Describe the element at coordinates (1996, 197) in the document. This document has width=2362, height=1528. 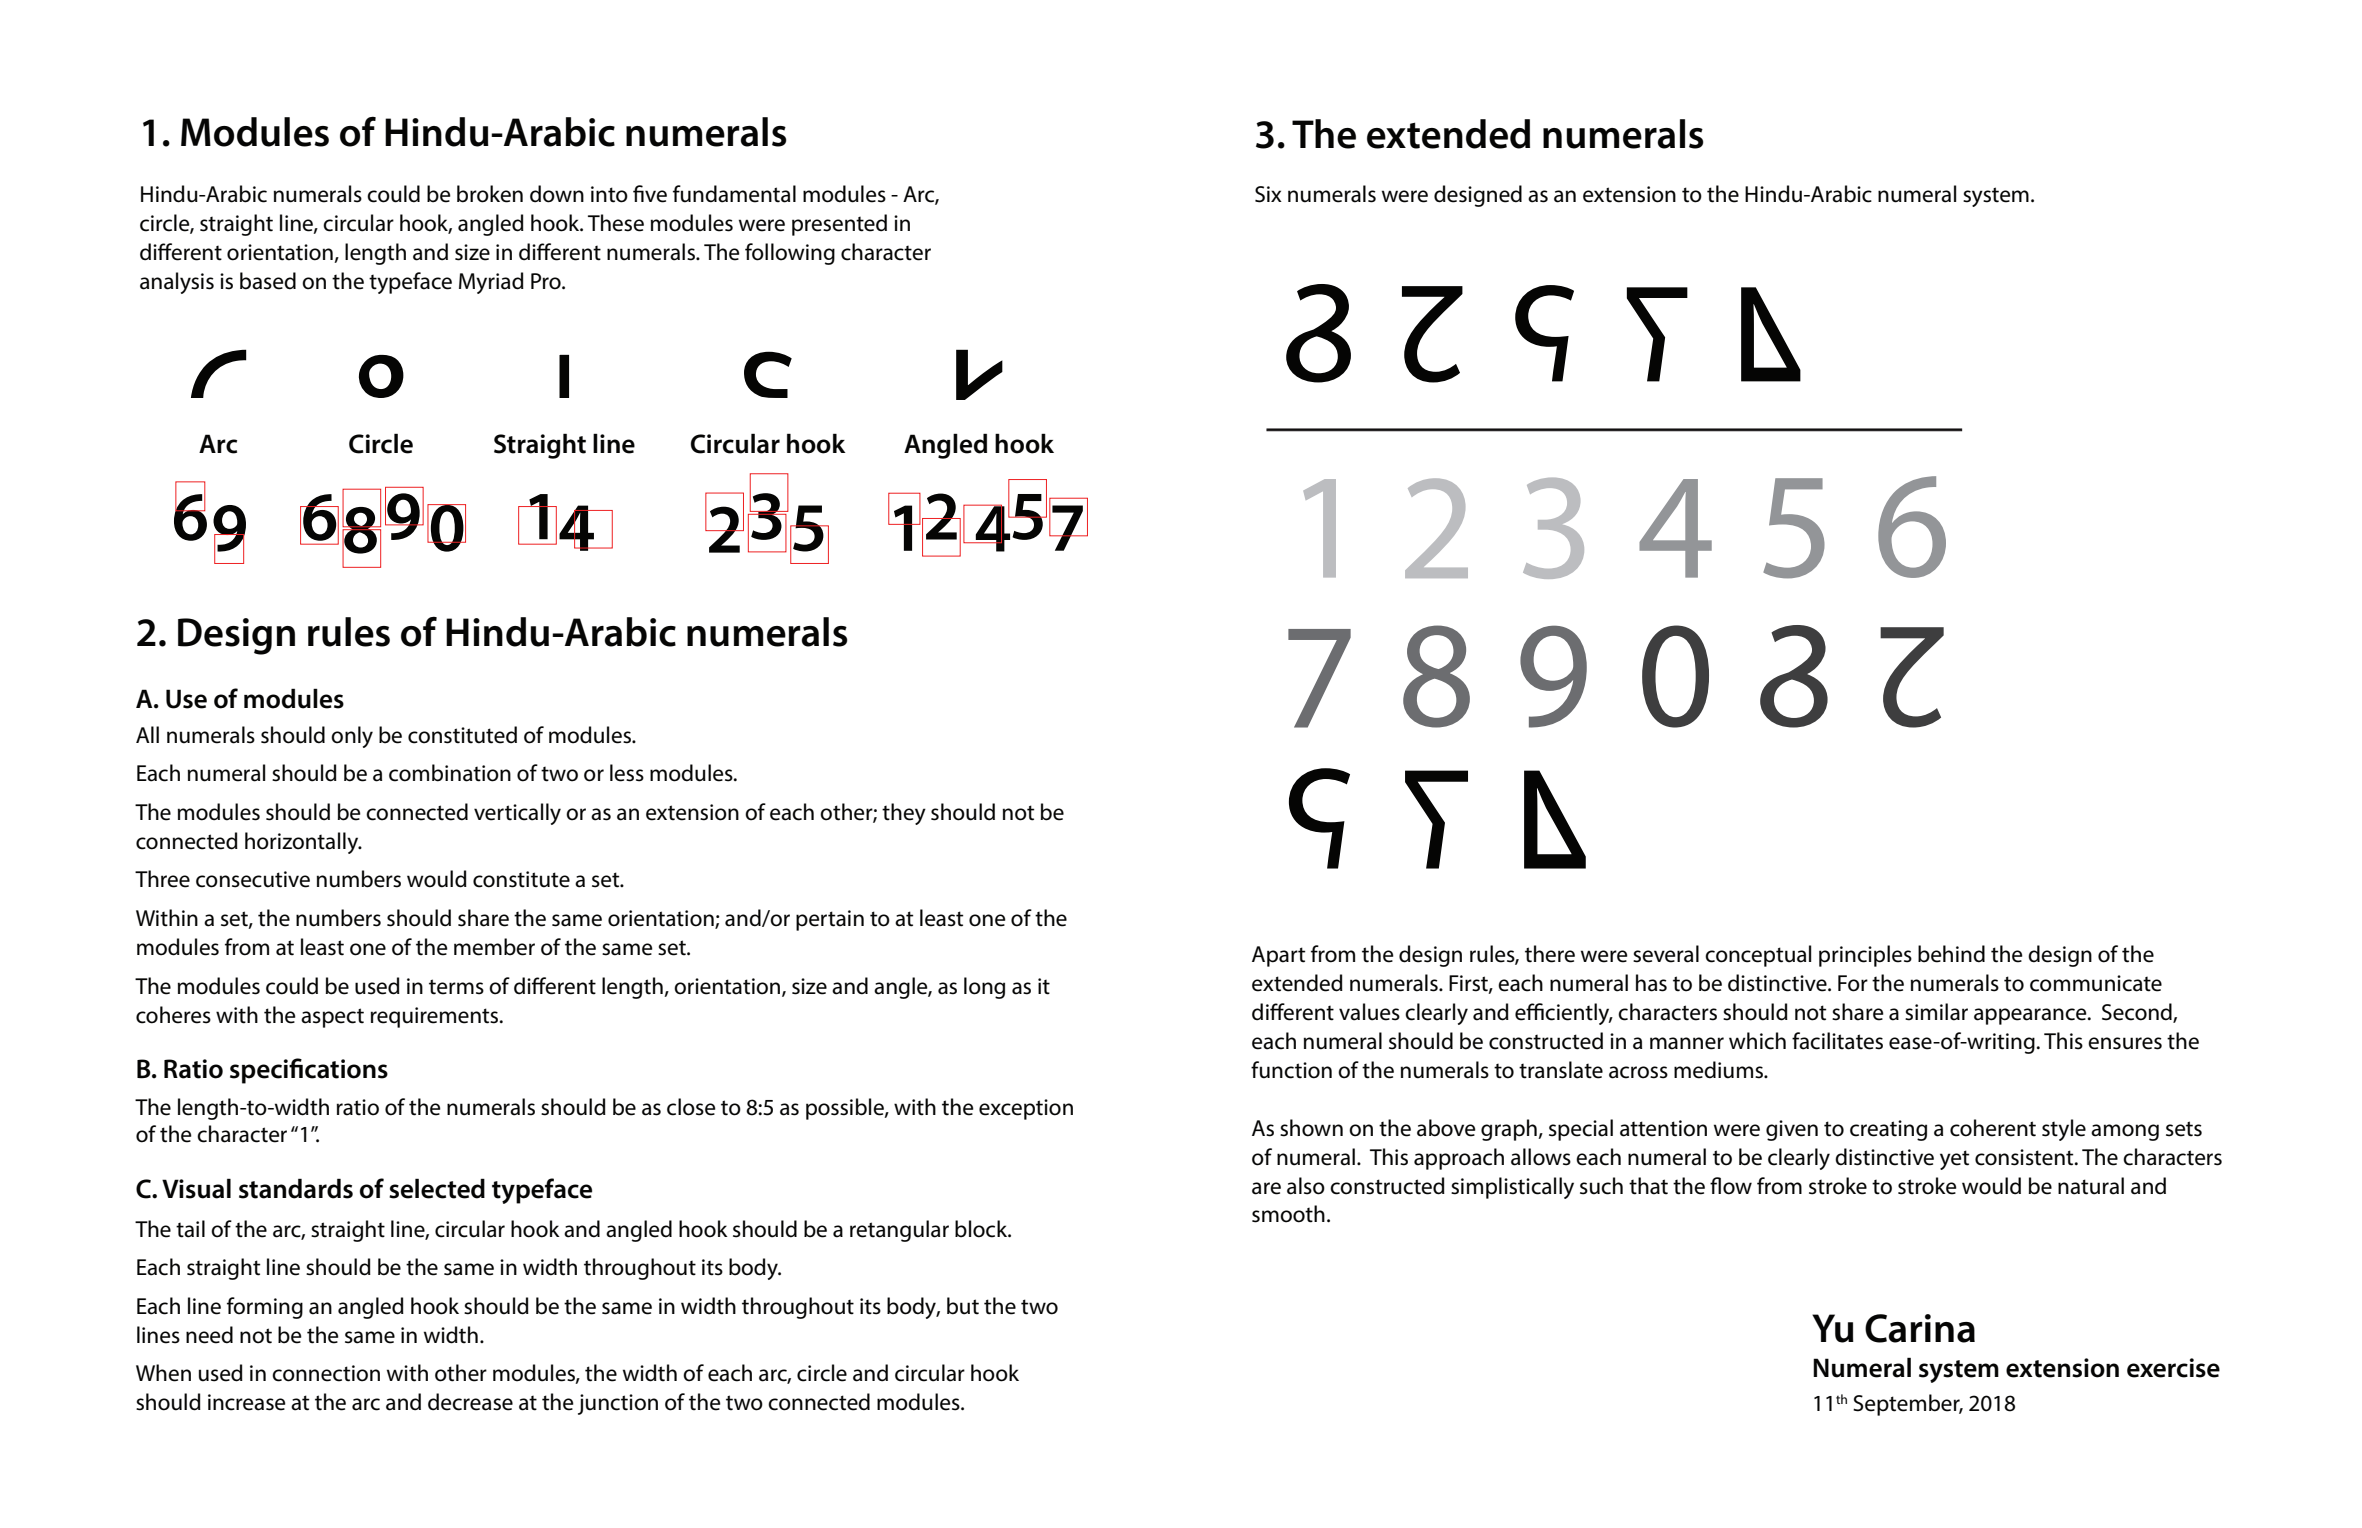
I see `system` at that location.
